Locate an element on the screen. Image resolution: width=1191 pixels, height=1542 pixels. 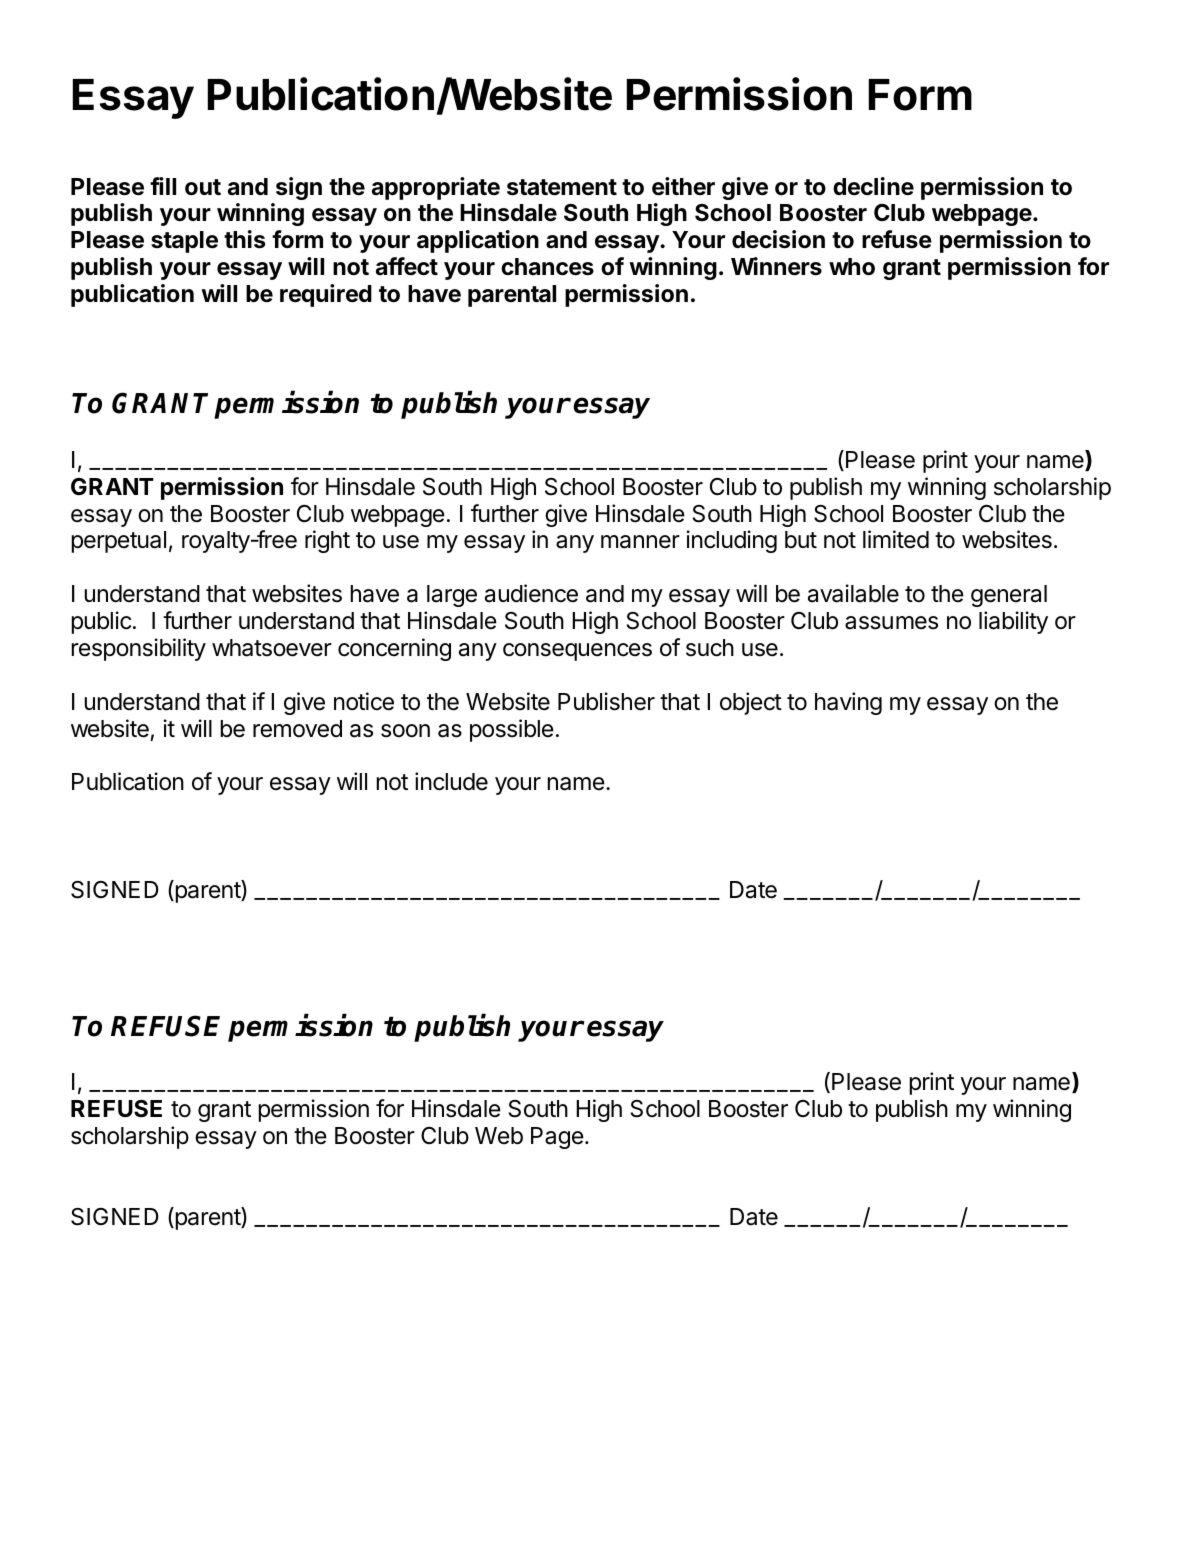
who is located at coordinates (852, 267).
